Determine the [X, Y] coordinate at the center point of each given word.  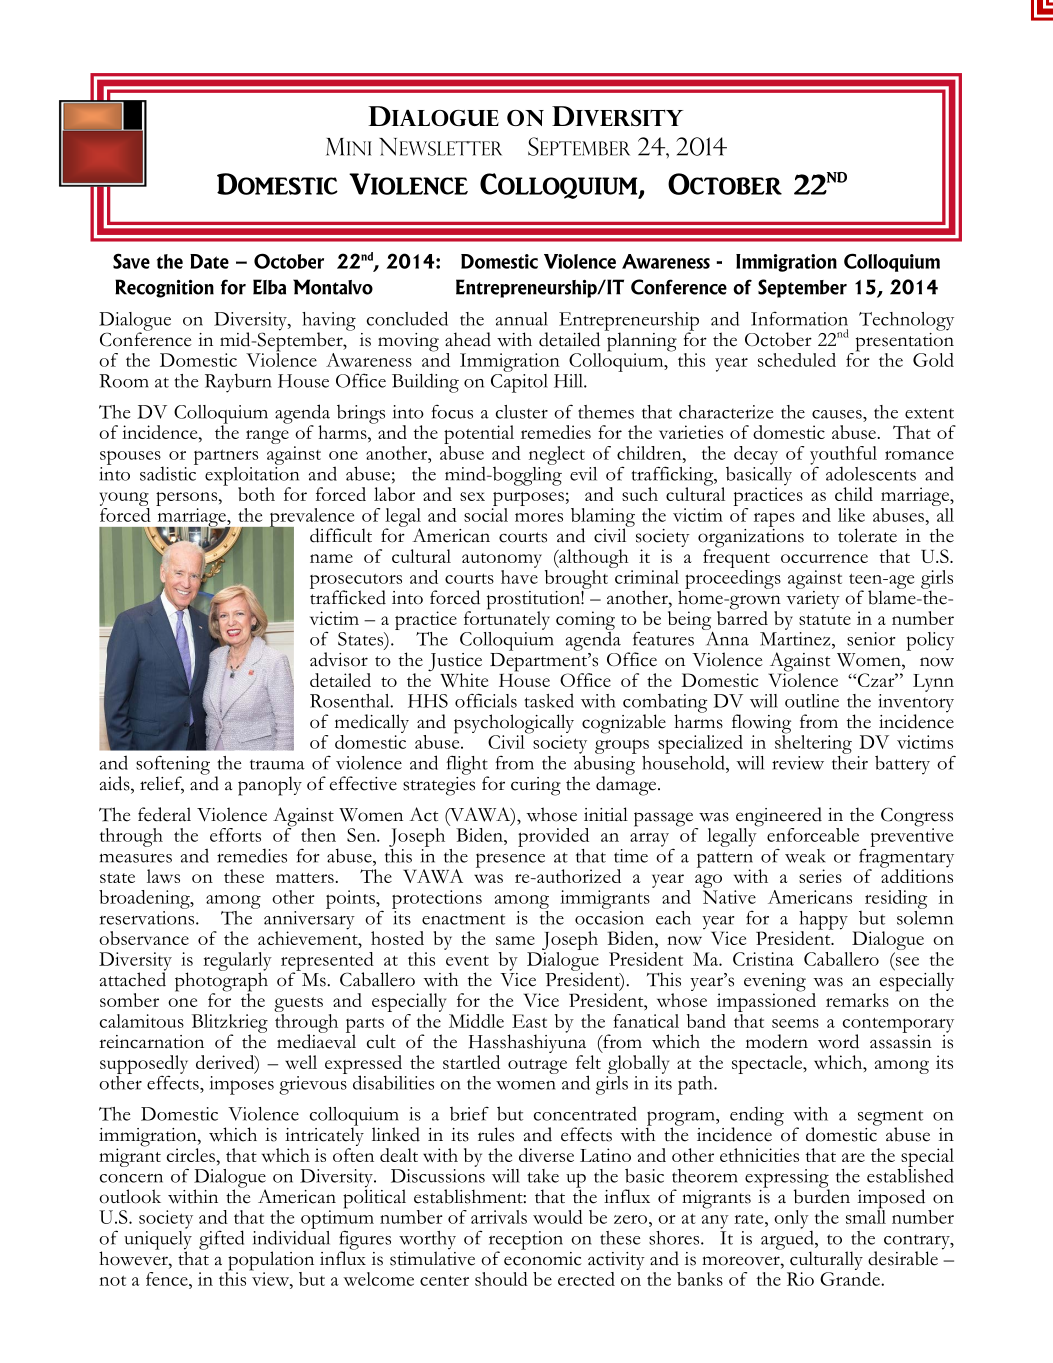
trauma [277, 764]
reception [526, 1241]
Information [799, 318]
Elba [269, 287]
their [850, 761]
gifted [221, 1240]
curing [536, 786]
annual [522, 319]
